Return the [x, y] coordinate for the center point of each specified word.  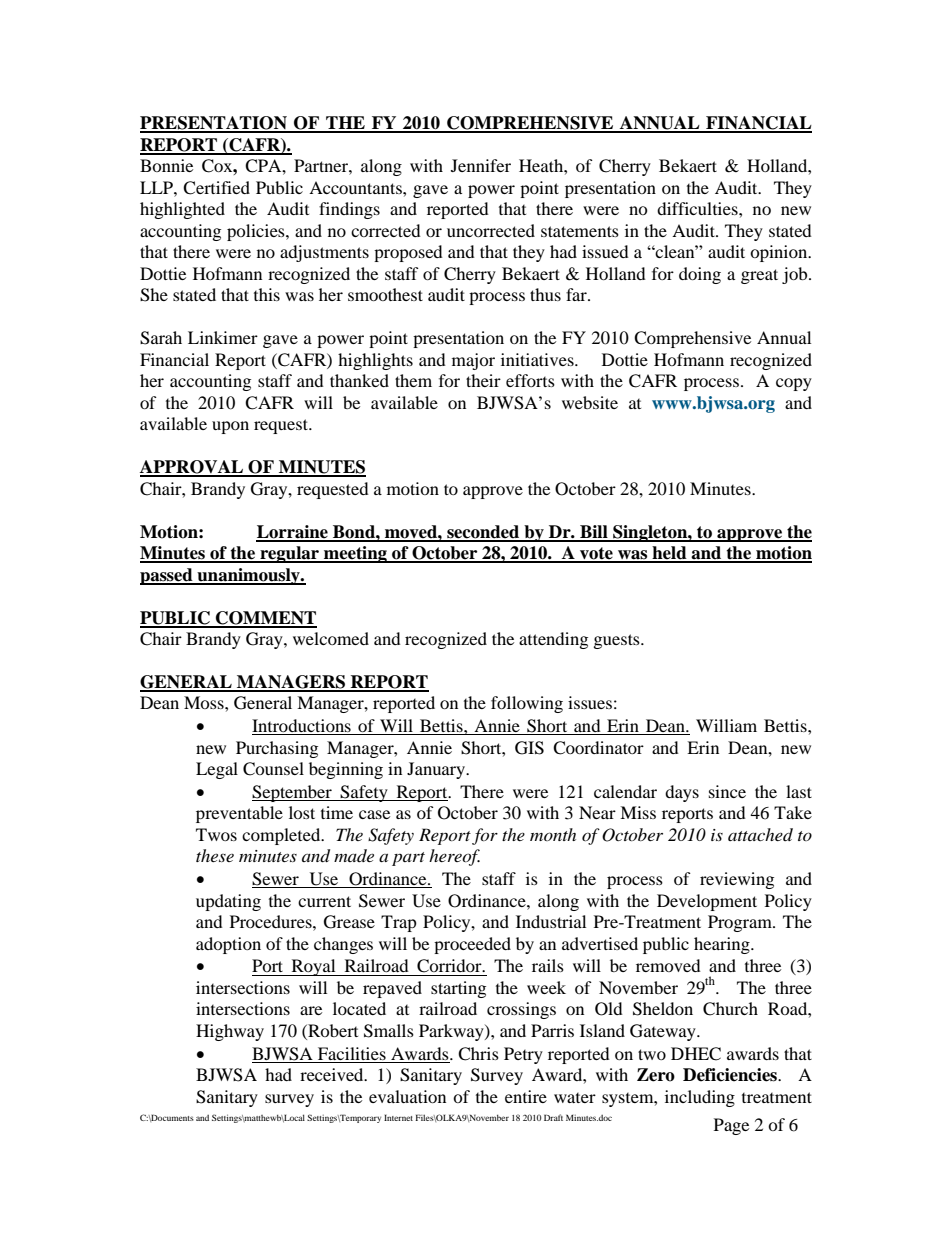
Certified [216, 188]
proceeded [472, 945]
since [727, 791]
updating [228, 902]
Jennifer [481, 165]
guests [618, 641]
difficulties [698, 208]
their [483, 380]
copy [794, 384]
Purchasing [277, 749]
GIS [529, 748]
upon [230, 427]
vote [596, 554]
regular [289, 554]
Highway [230, 1032]
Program [741, 923]
